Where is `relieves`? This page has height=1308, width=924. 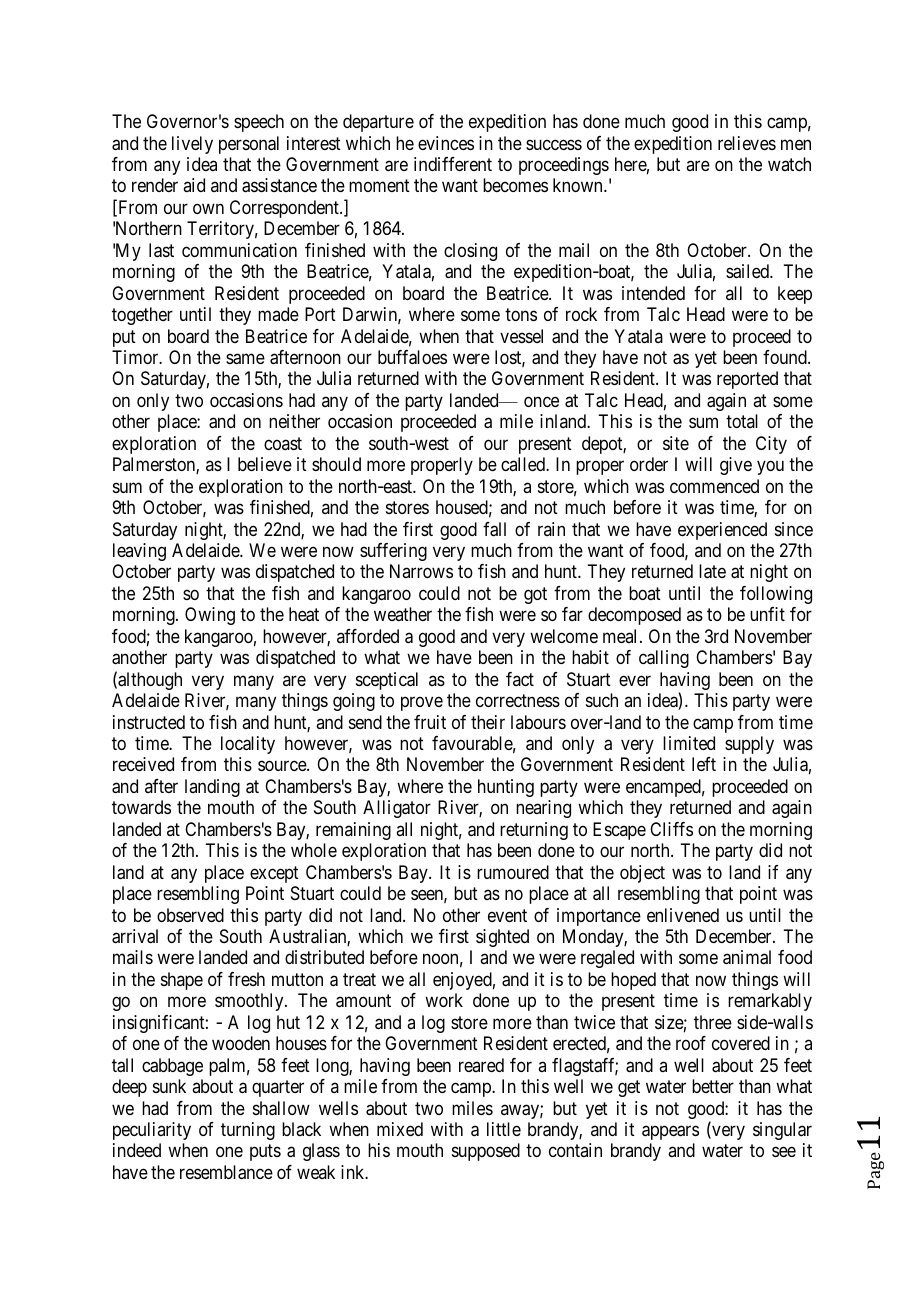 relieves is located at coordinates (747, 143).
